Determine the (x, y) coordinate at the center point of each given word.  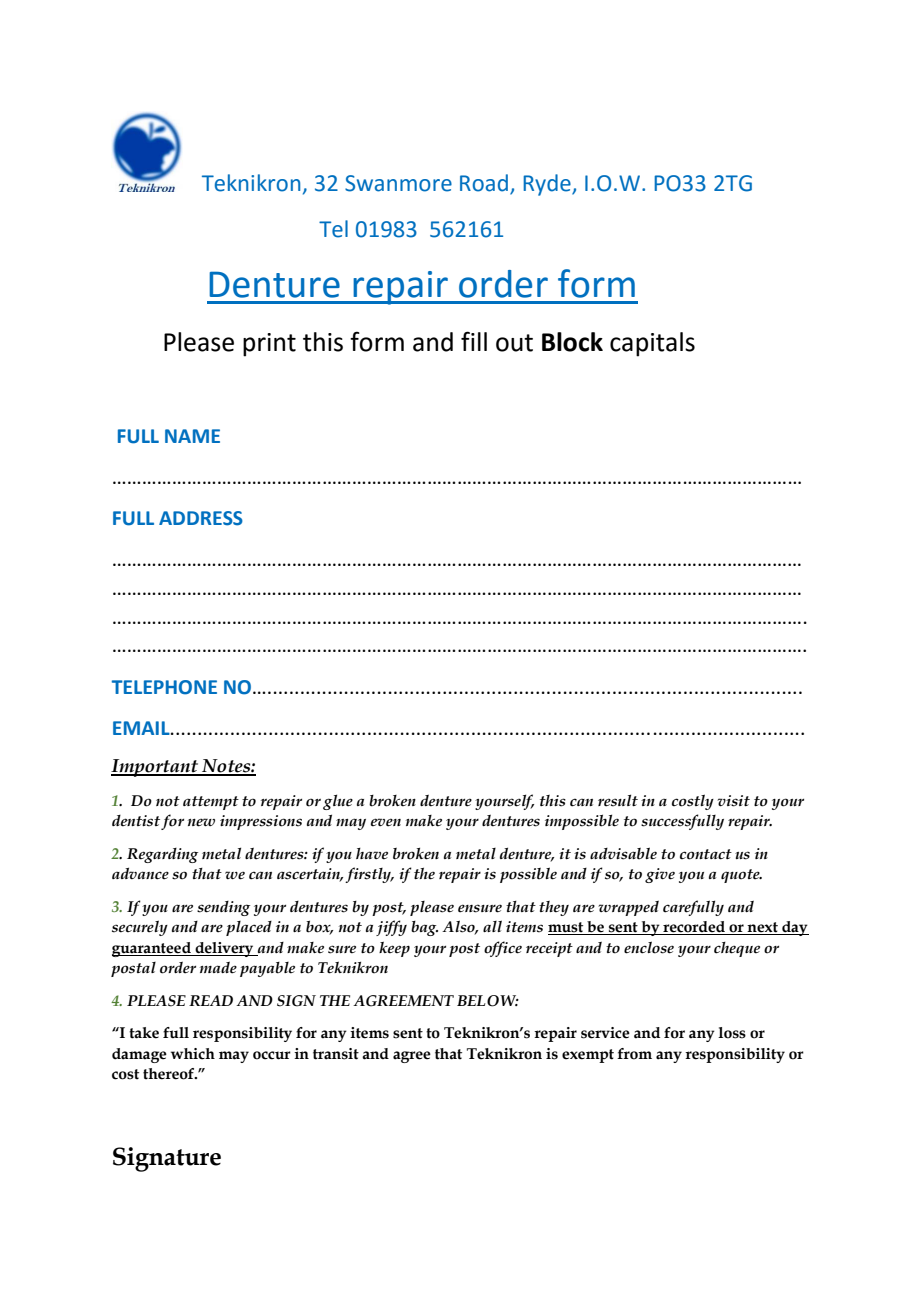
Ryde (548, 185)
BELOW (488, 1001)
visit (733, 801)
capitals (652, 344)
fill (474, 341)
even (386, 822)
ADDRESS (201, 518)
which (193, 1054)
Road (484, 183)
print (269, 345)
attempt (211, 803)
